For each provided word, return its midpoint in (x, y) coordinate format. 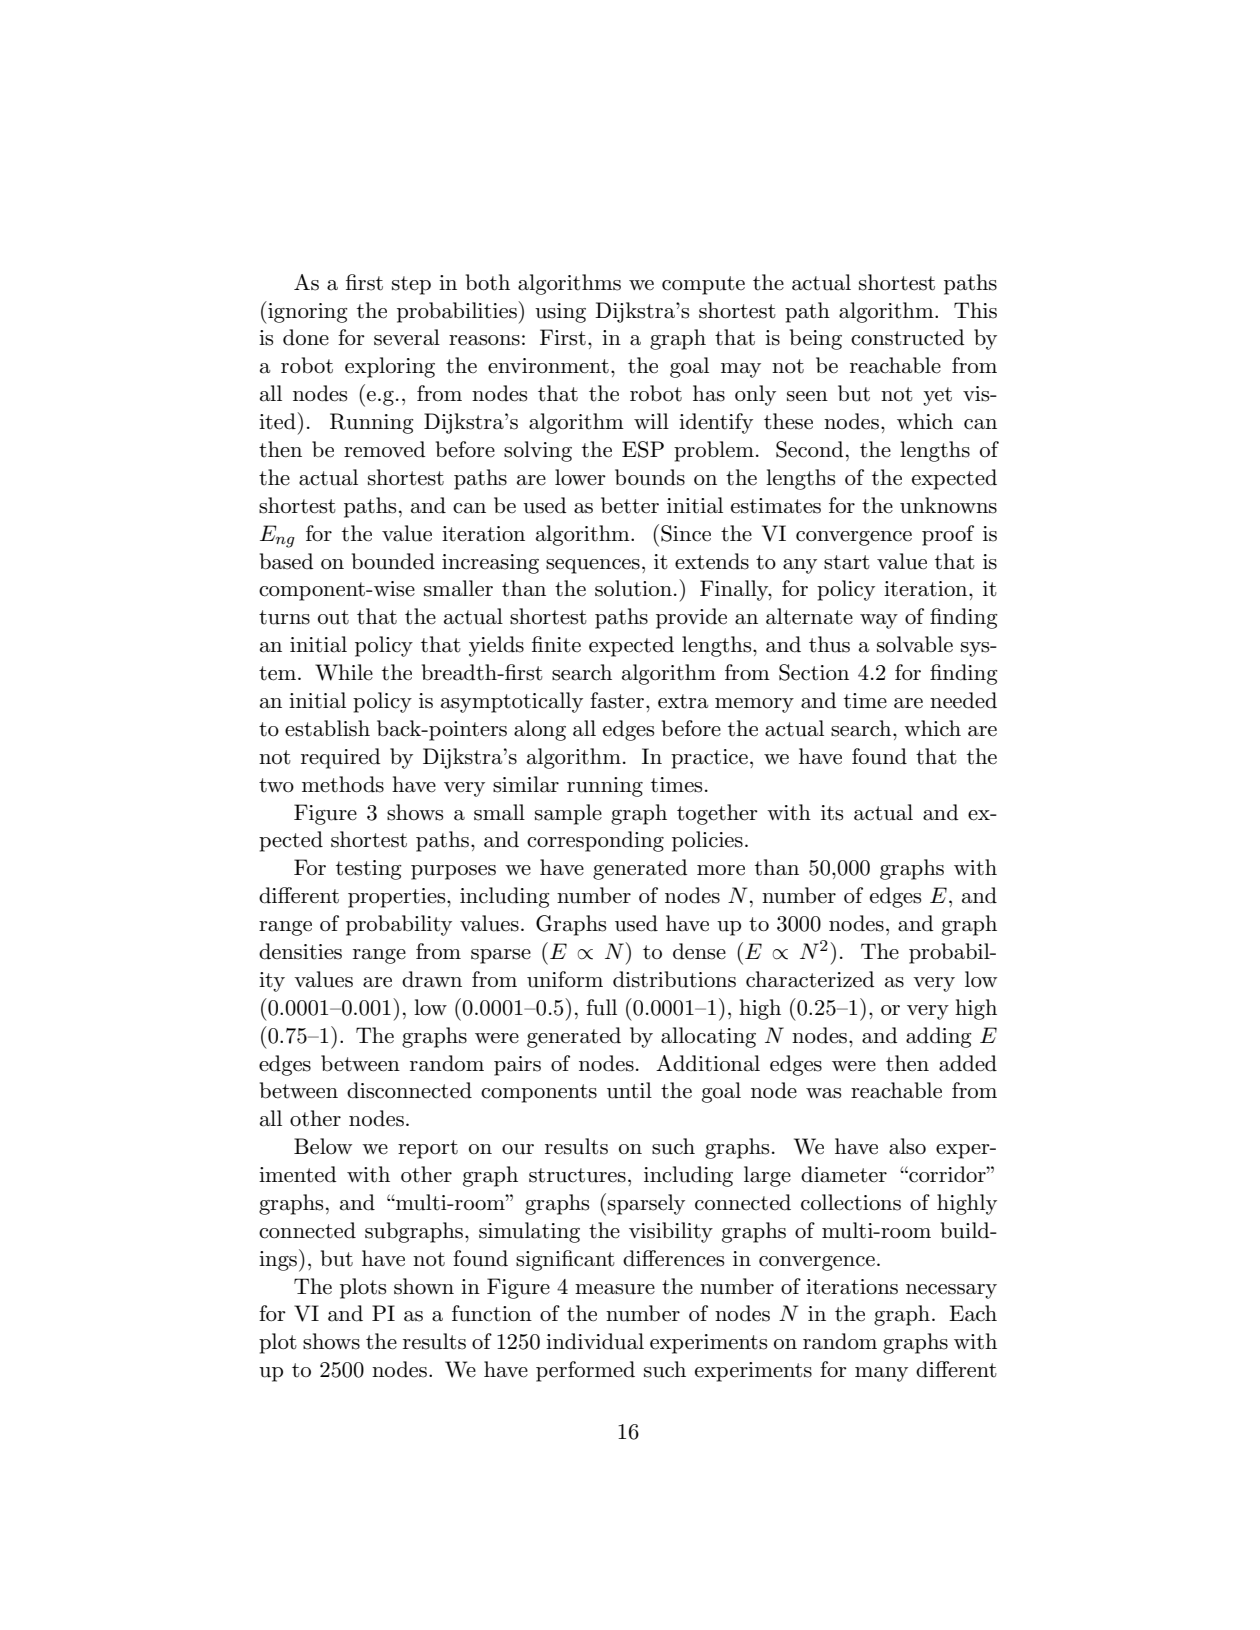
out (333, 617)
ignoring (307, 312)
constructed (908, 337)
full (601, 1007)
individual (595, 1341)
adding (939, 1037)
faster (618, 700)
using (560, 313)
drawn (432, 979)
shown (424, 1286)
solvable (915, 644)
